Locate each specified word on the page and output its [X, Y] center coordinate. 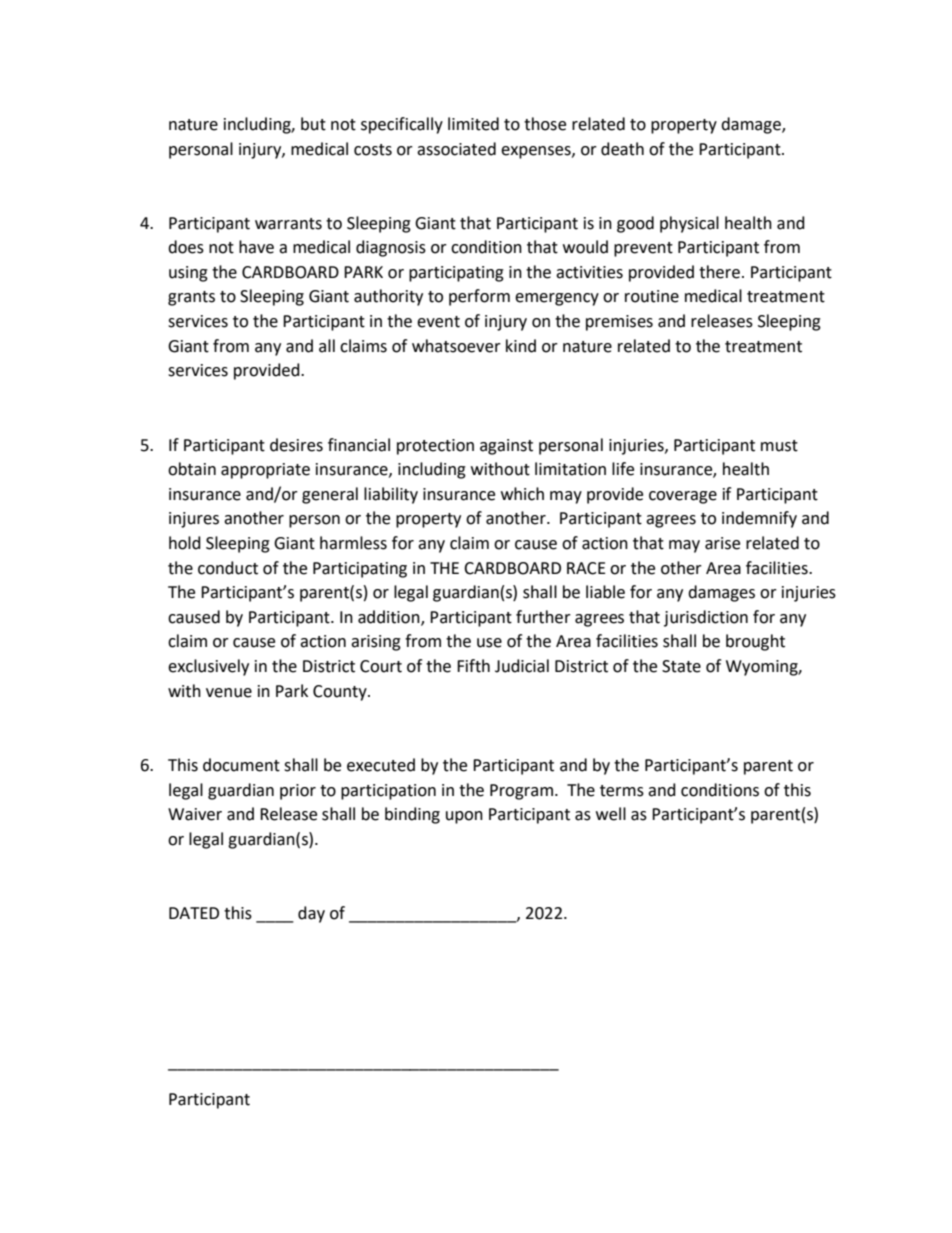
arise [722, 543]
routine [652, 296]
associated [456, 149]
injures [194, 520]
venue [229, 693]
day [311, 914]
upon [464, 817]
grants [191, 298]
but [313, 124]
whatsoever [456, 346]
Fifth [473, 666]
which [522, 494]
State [681, 666]
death [622, 149]
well [611, 814]
